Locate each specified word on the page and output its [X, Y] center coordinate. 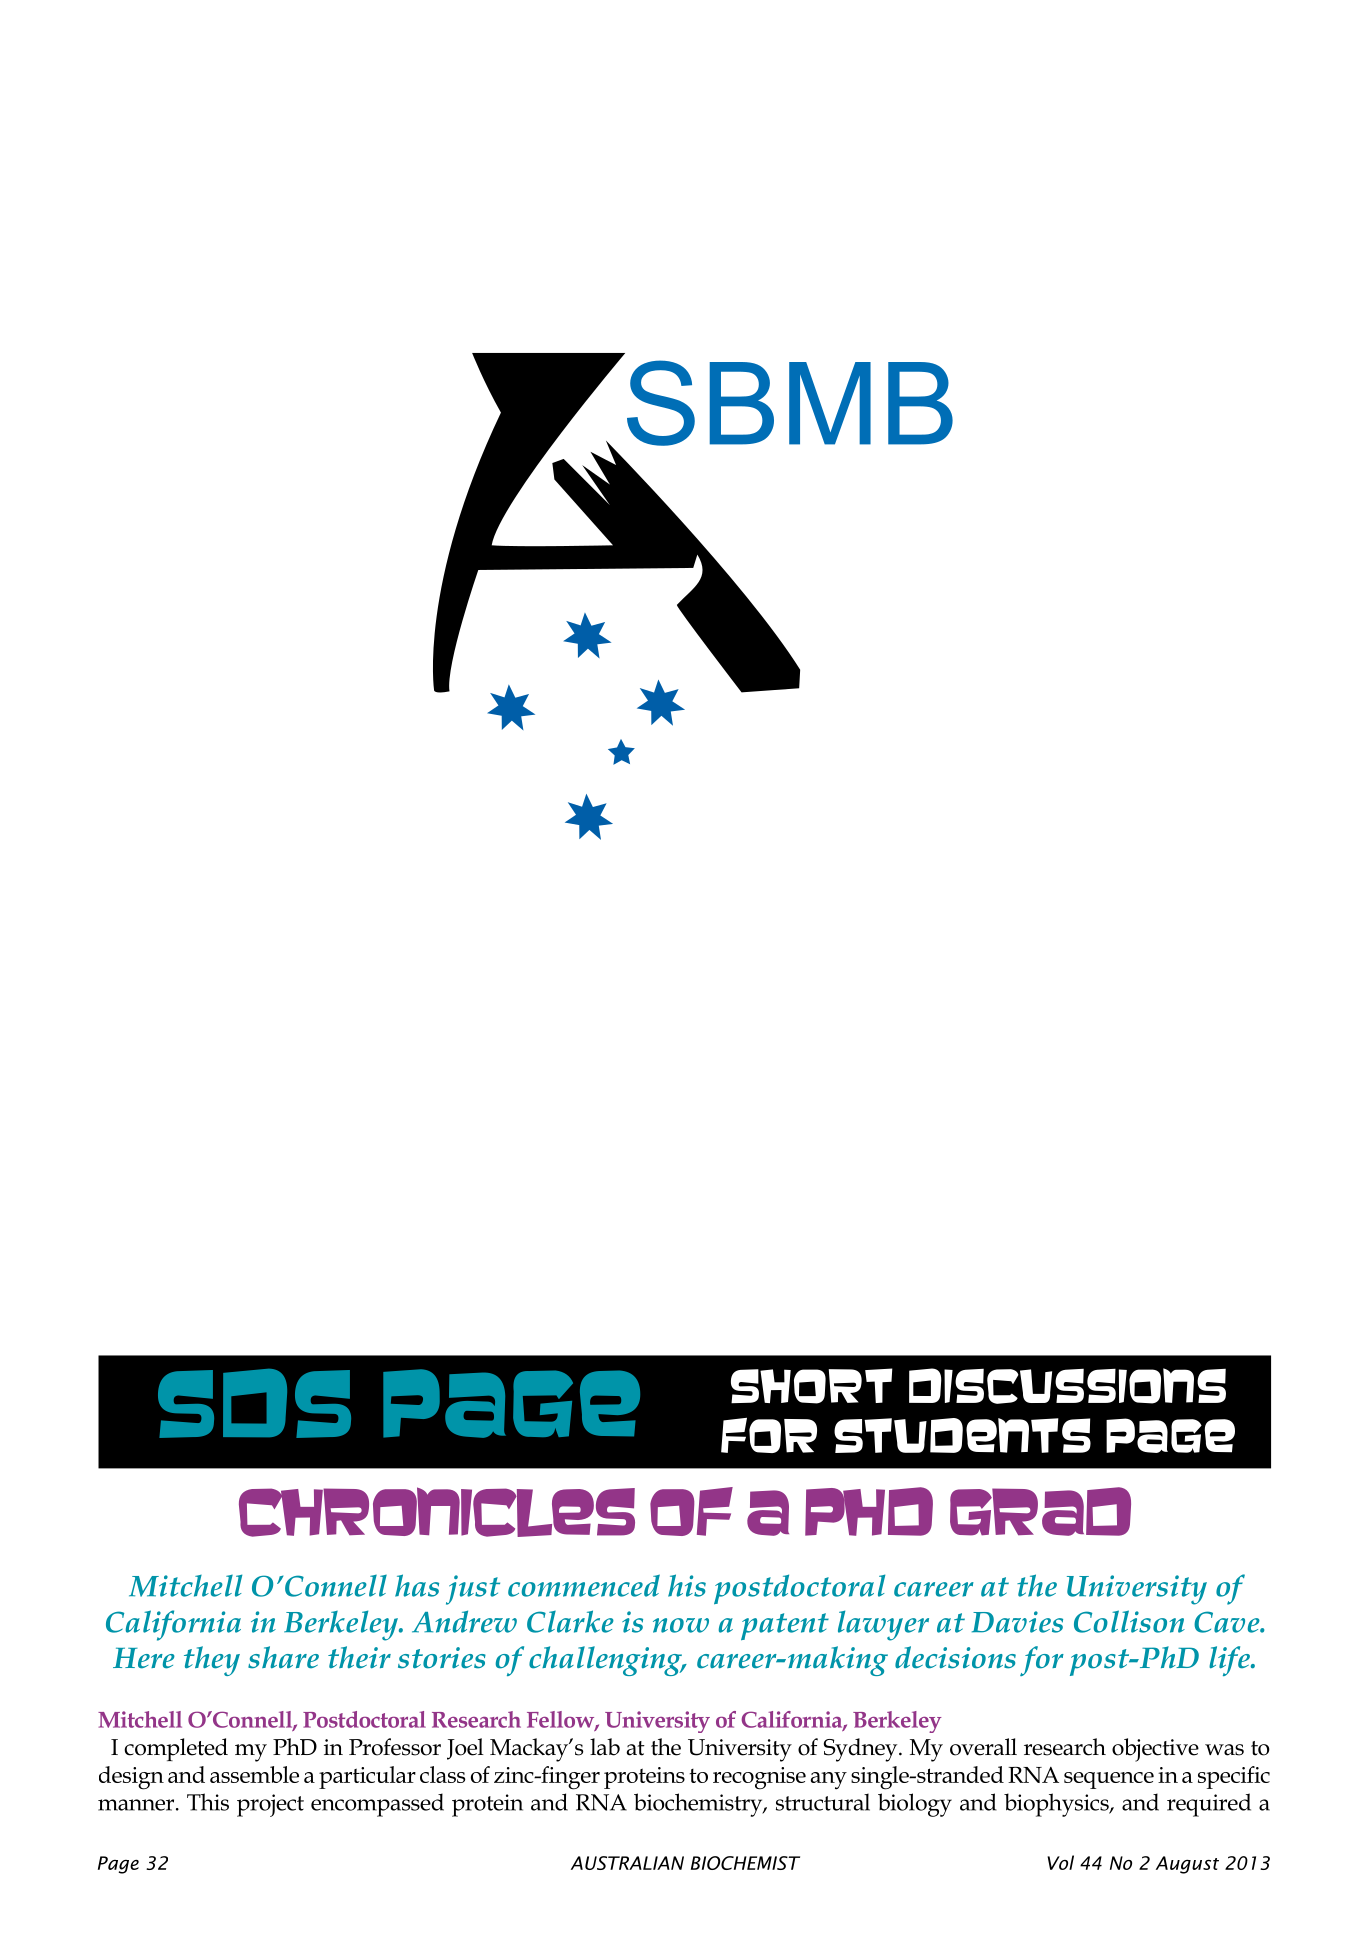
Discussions [1067, 1386]
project [270, 1805]
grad [1040, 1511]
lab [605, 1747]
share [283, 1657]
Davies [1017, 1622]
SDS [254, 1403]
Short [812, 1386]
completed [176, 1749]
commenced [584, 1585]
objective [1155, 1750]
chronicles [437, 1512]
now [681, 1625]
